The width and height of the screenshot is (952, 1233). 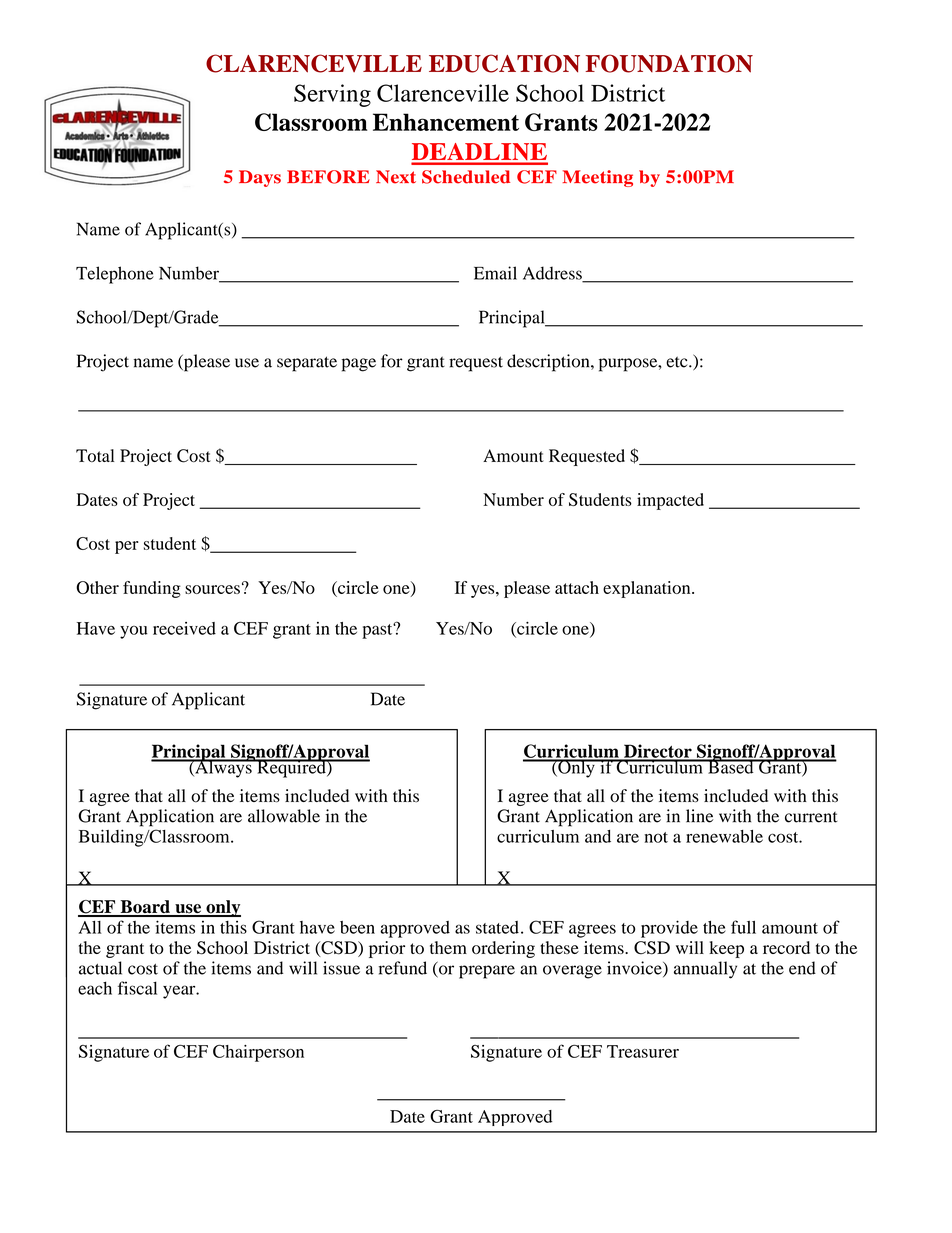 What do you see at coordinates (284, 816) in the screenshot?
I see `allowable` at bounding box center [284, 816].
